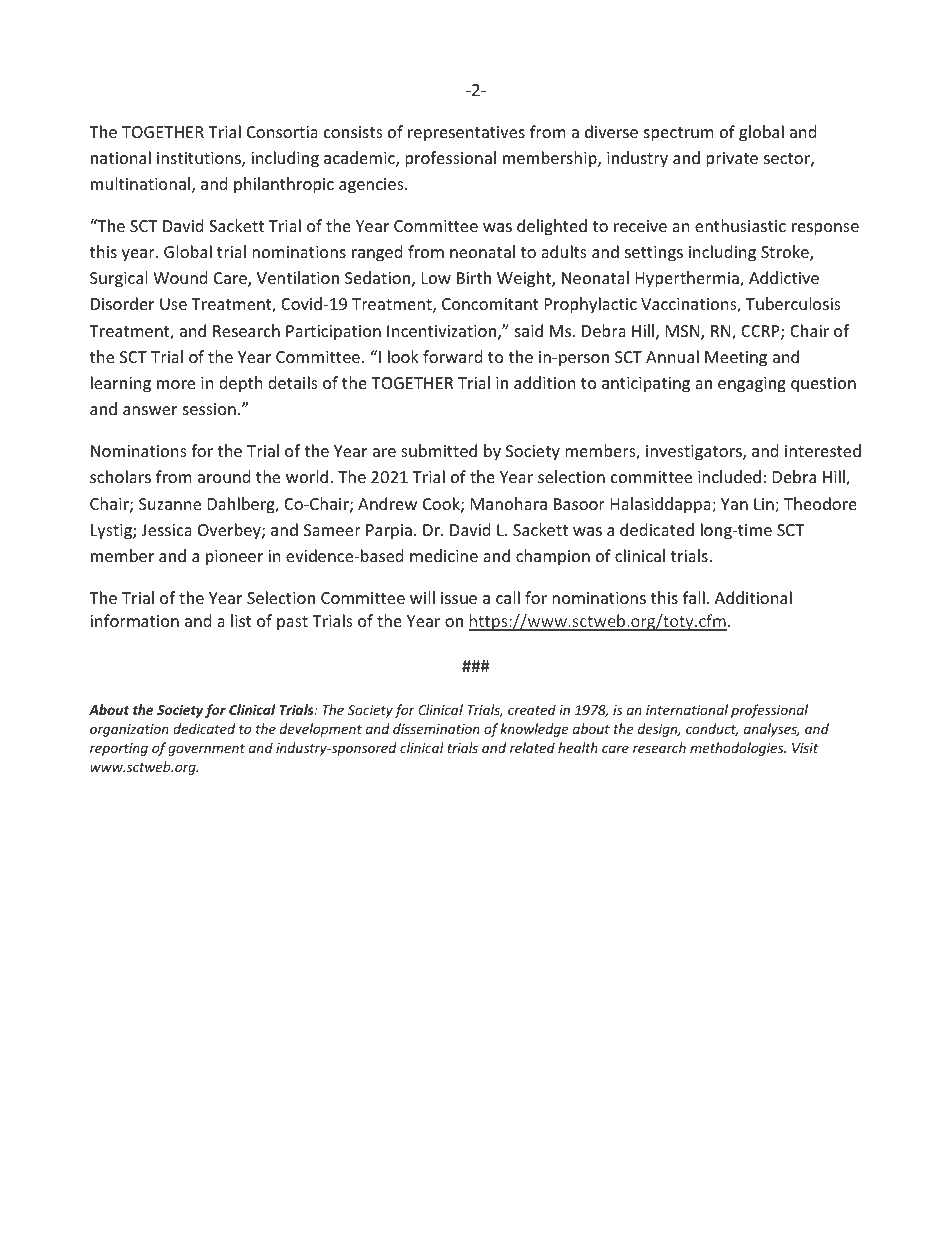 The width and height of the page is (952, 1233). What do you see at coordinates (459, 598) in the page?
I see `issue` at bounding box center [459, 598].
